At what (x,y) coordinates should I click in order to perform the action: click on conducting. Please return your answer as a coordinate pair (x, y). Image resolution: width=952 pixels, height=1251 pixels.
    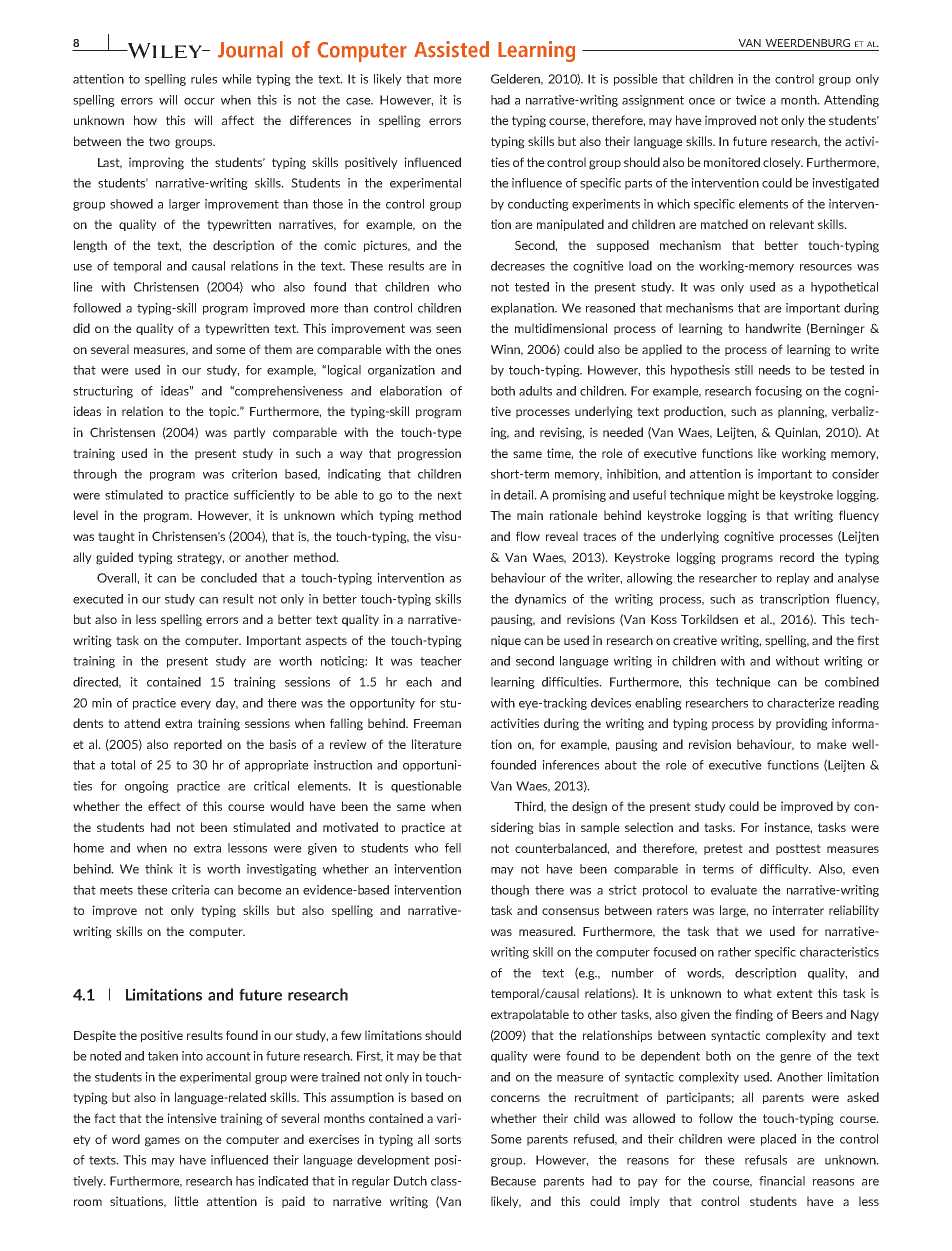
    Looking at the image, I should click on (538, 205).
